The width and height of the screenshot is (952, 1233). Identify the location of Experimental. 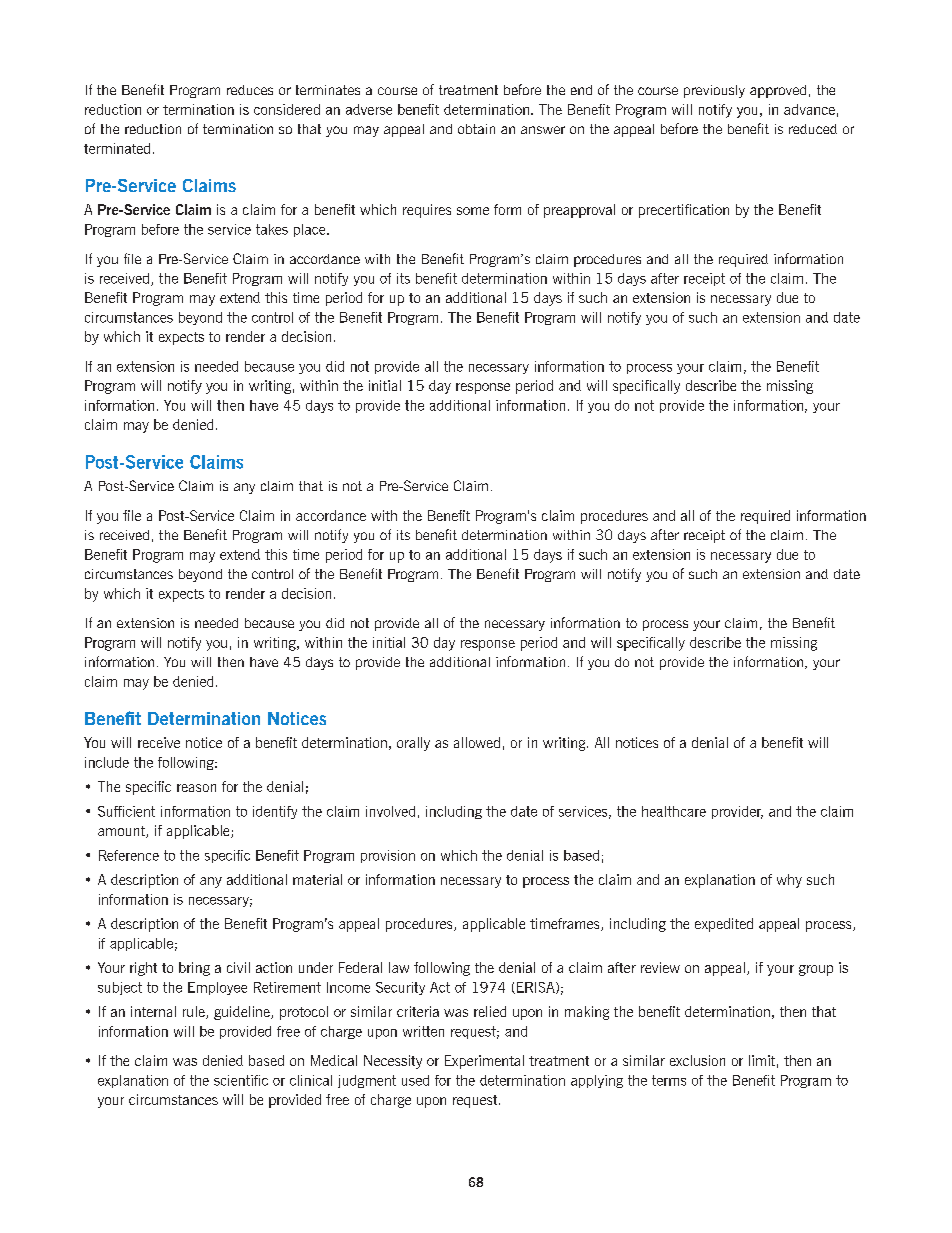
(484, 1062).
